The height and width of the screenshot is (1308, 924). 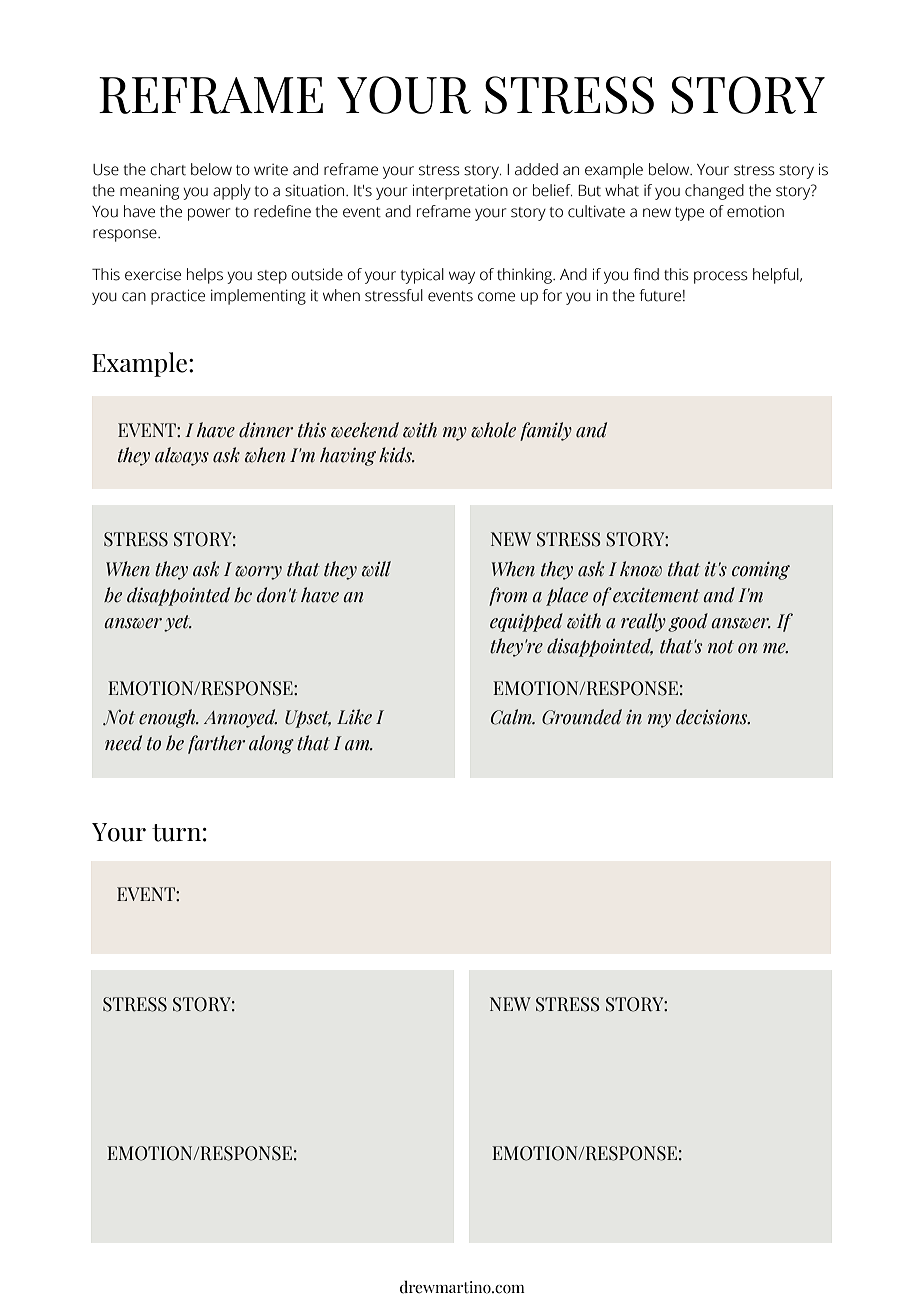 I want to click on interpretation, so click(x=460, y=192).
